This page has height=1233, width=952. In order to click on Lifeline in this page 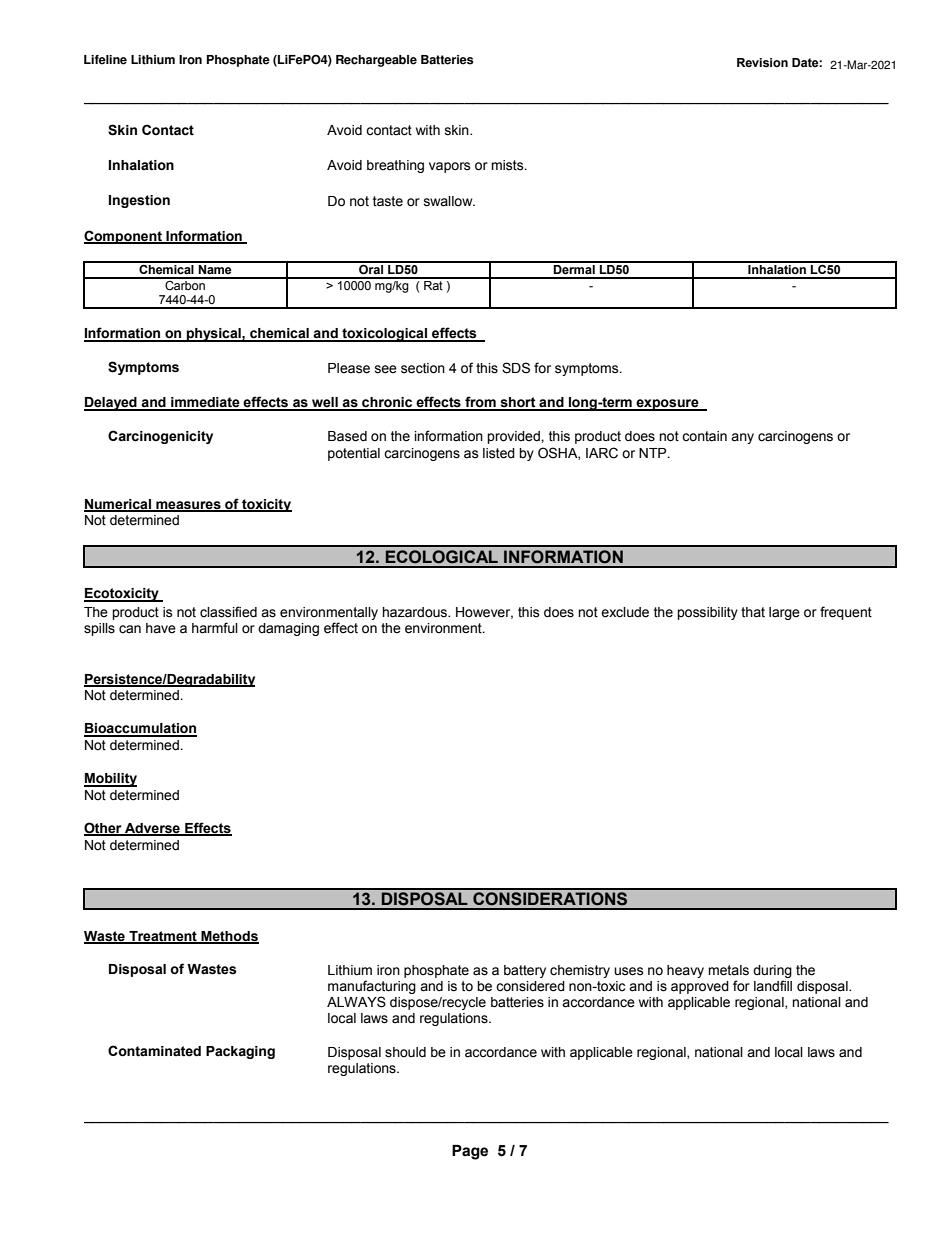, I will do `click(105, 60)`.
